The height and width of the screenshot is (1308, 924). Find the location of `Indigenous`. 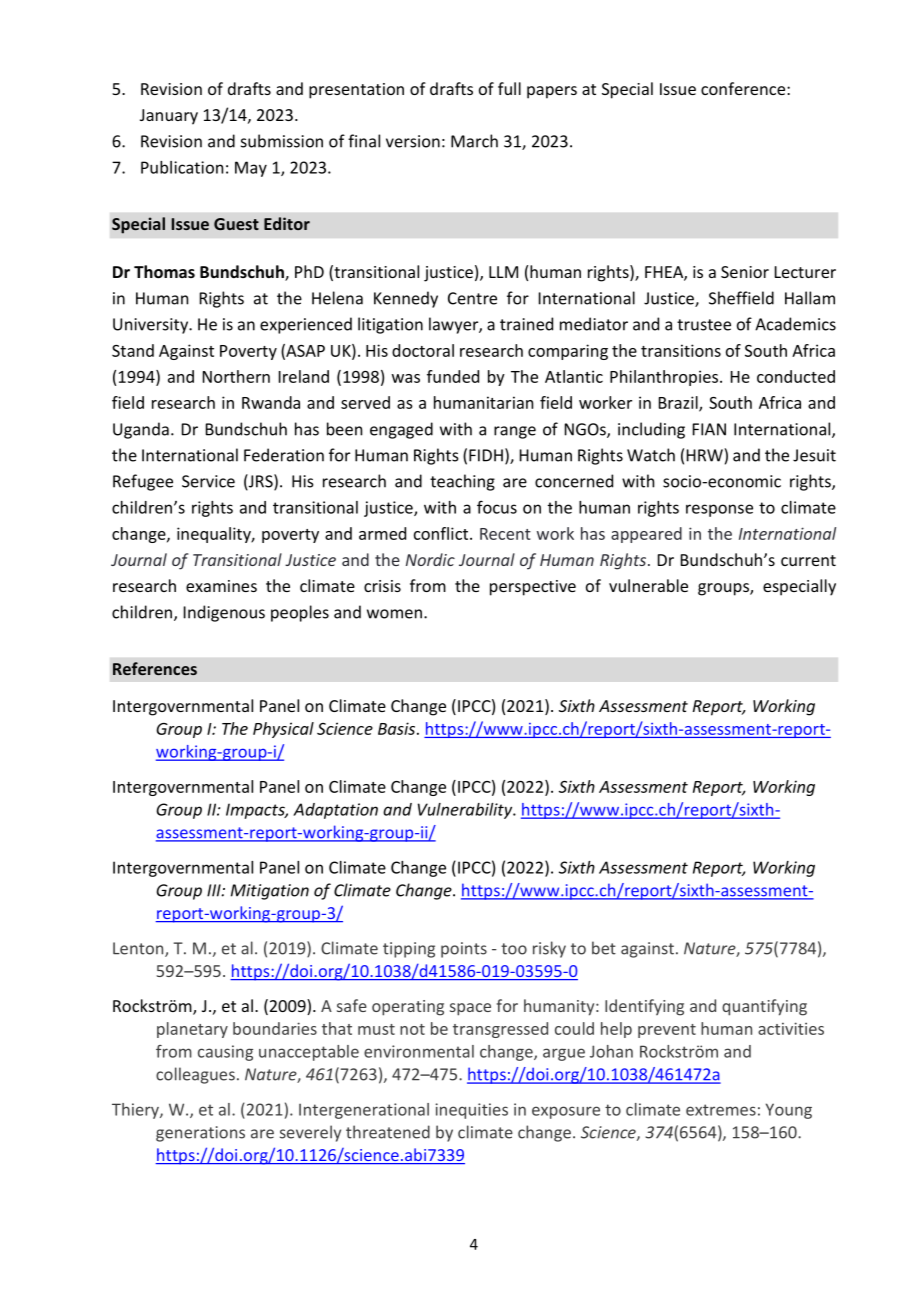

Indigenous is located at coordinates (224, 613).
